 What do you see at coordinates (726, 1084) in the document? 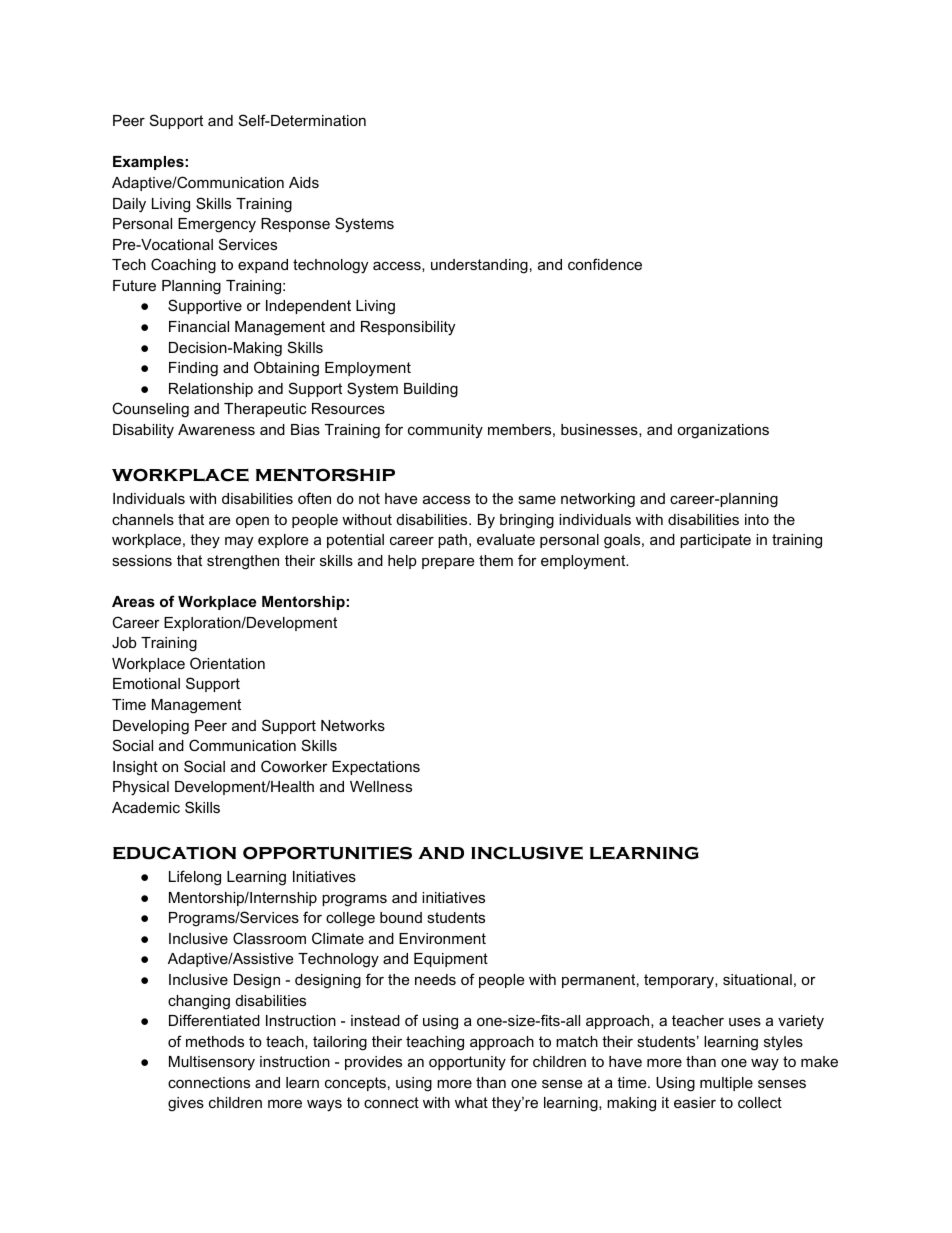
I see `multiple` at bounding box center [726, 1084].
